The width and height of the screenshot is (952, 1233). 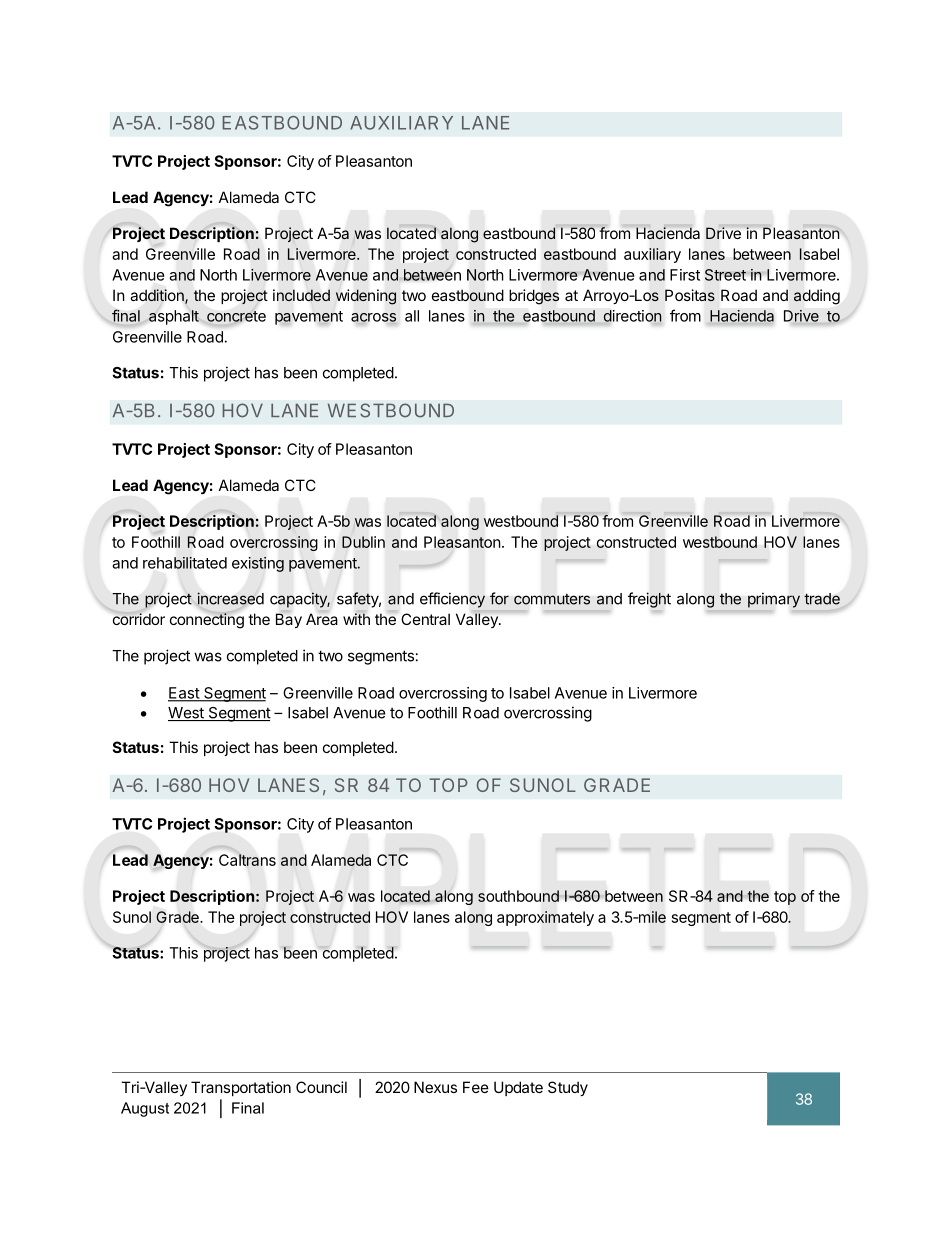 I want to click on southbound, so click(x=519, y=896).
